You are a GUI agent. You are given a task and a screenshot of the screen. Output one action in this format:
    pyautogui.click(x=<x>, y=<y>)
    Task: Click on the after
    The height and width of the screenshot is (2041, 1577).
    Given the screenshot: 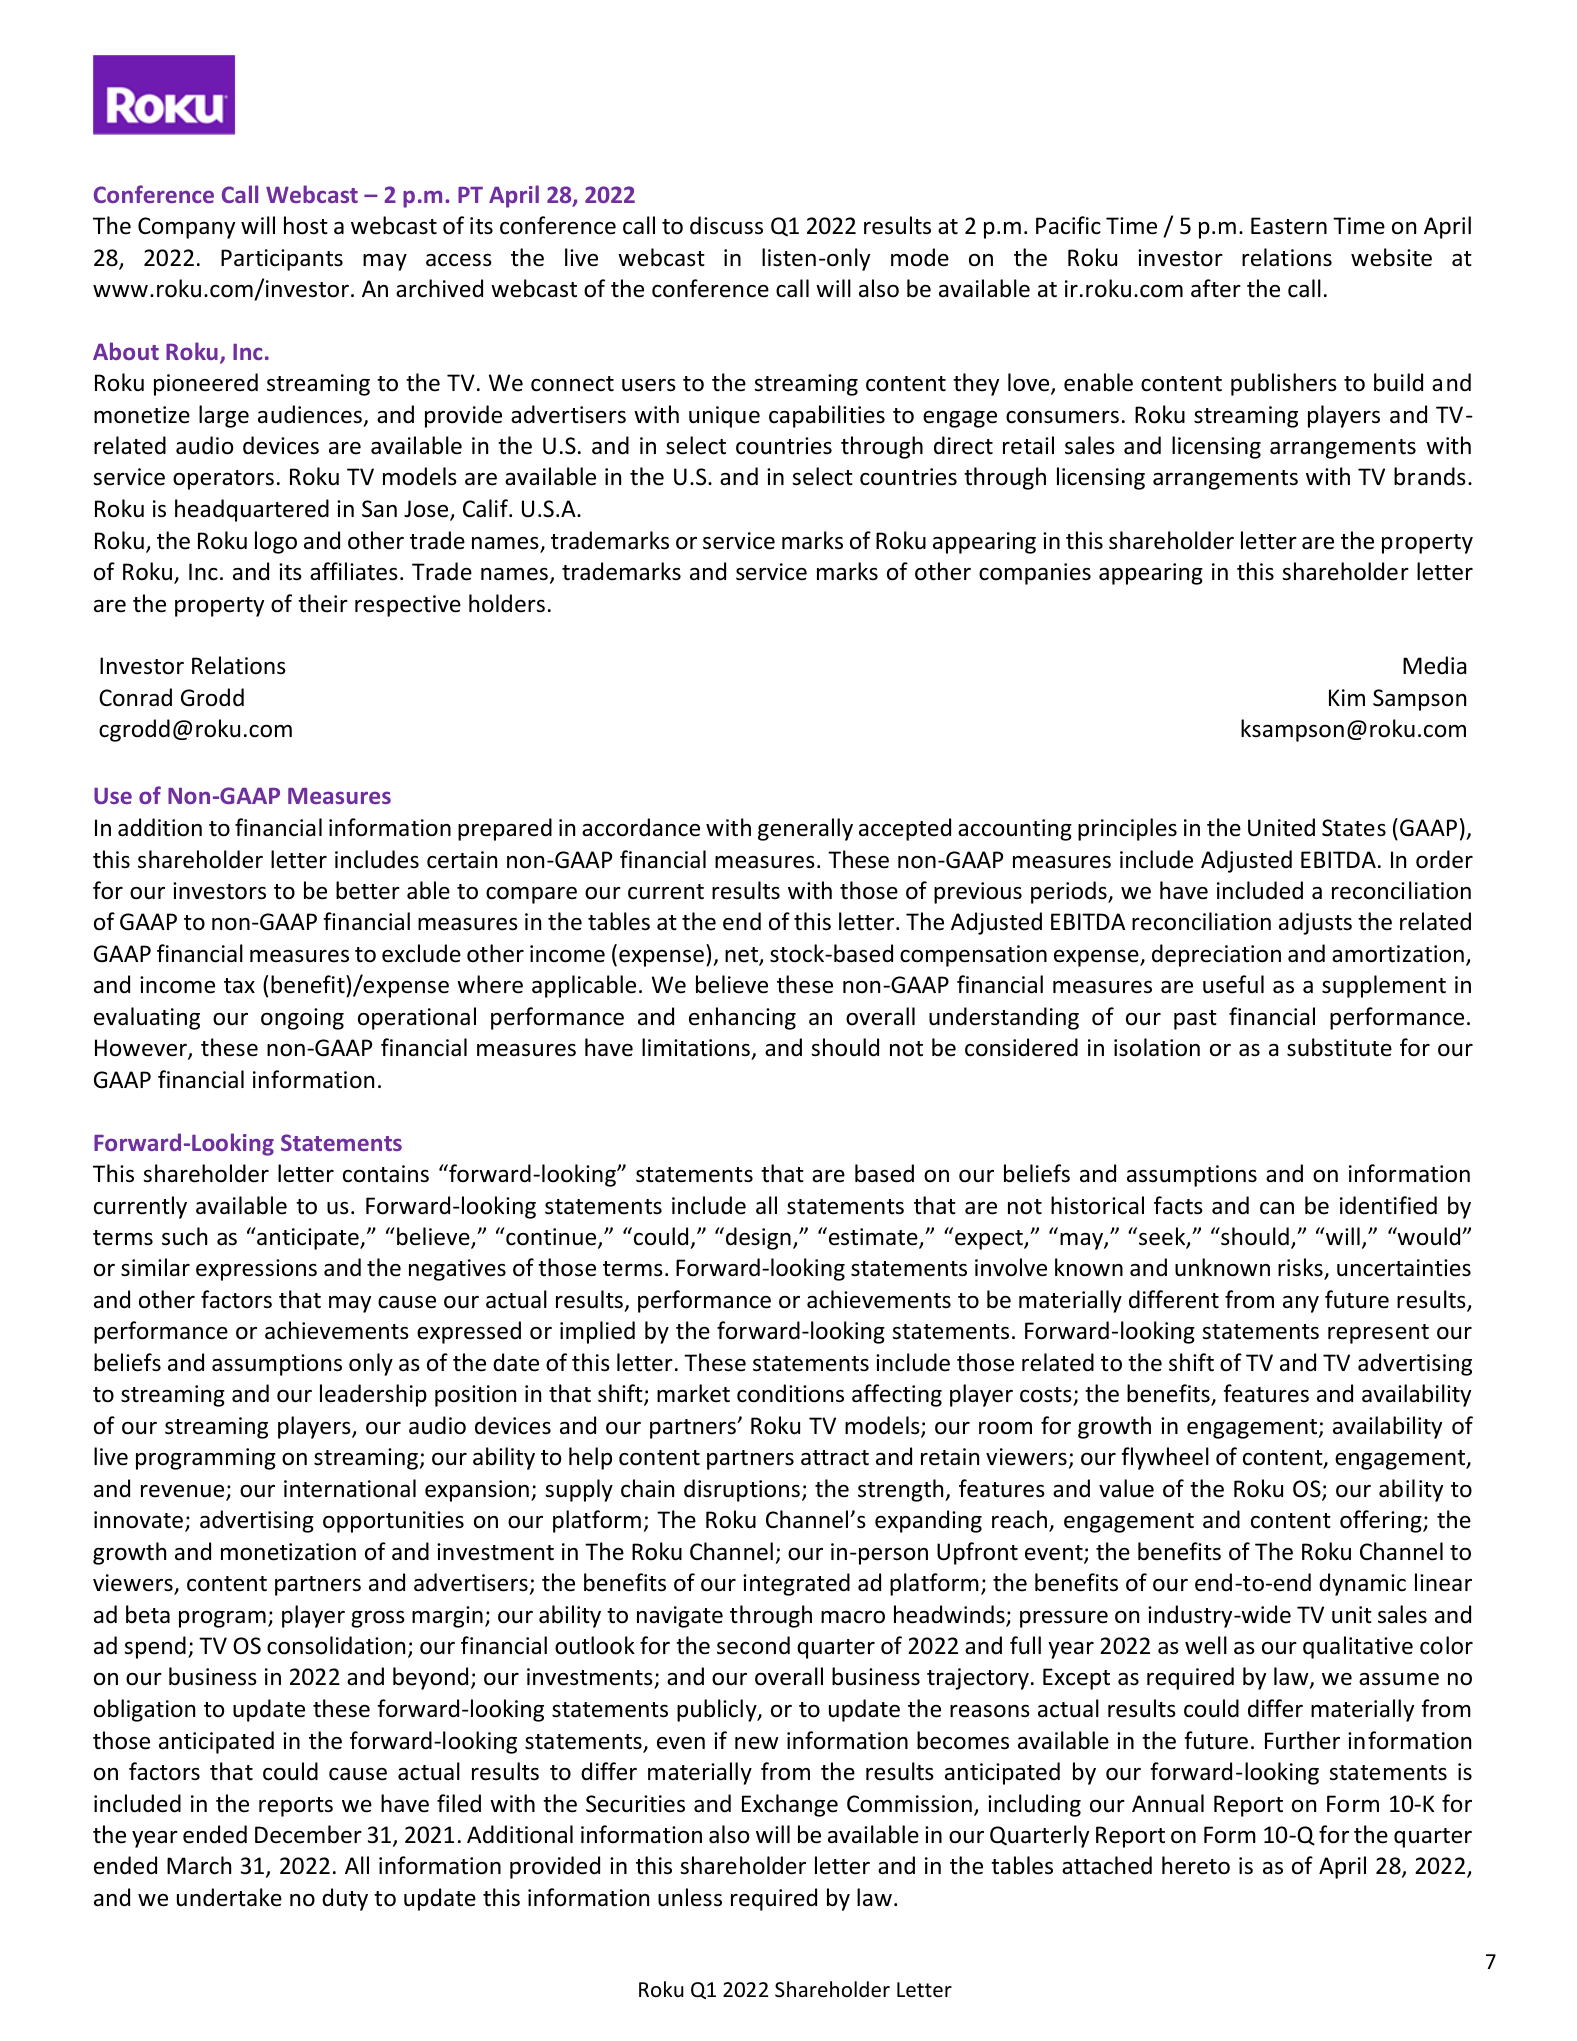 What is the action you would take?
    pyautogui.click(x=1216, y=288)
